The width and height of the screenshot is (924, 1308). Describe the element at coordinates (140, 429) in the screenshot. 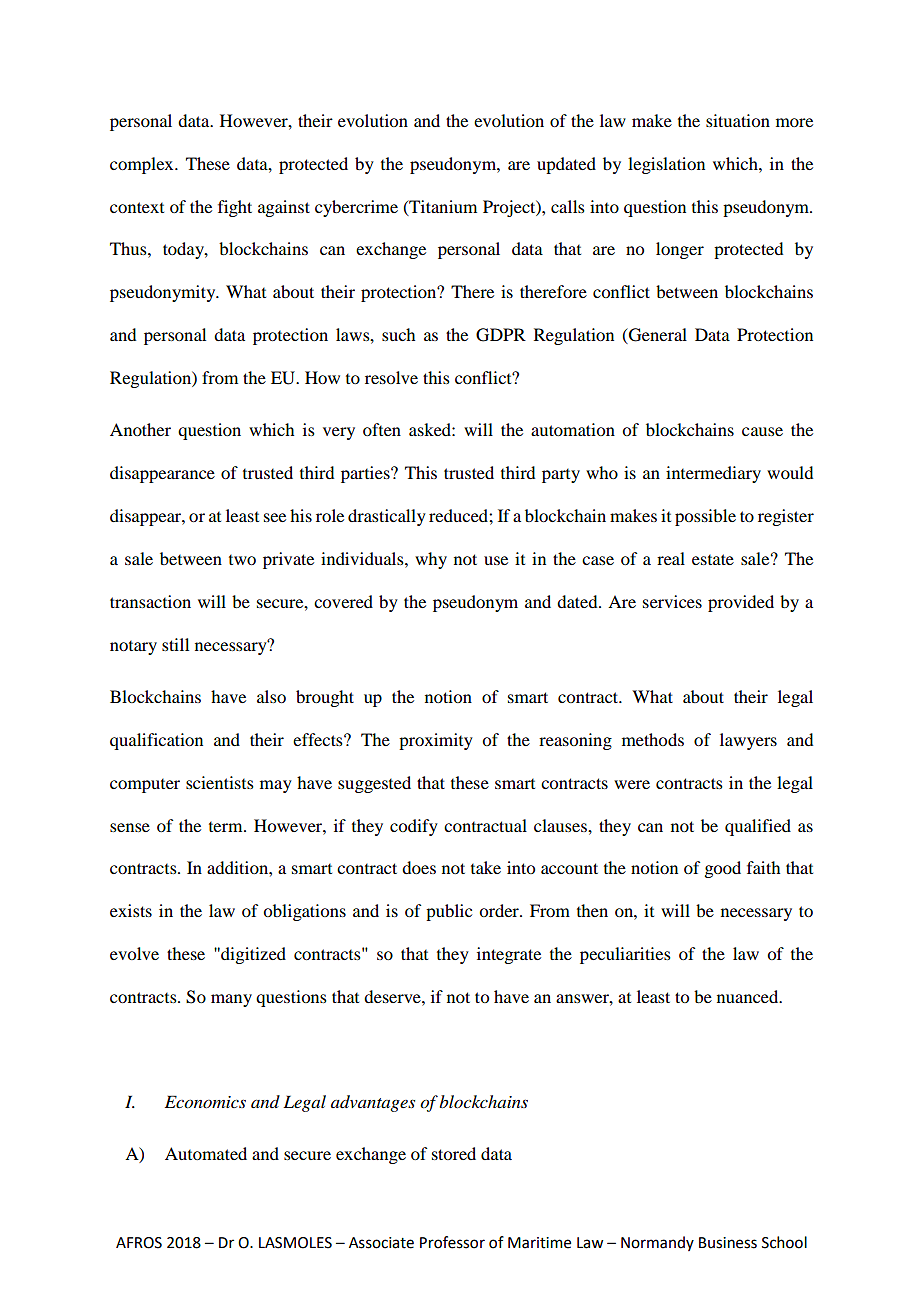

I see `Another` at that location.
